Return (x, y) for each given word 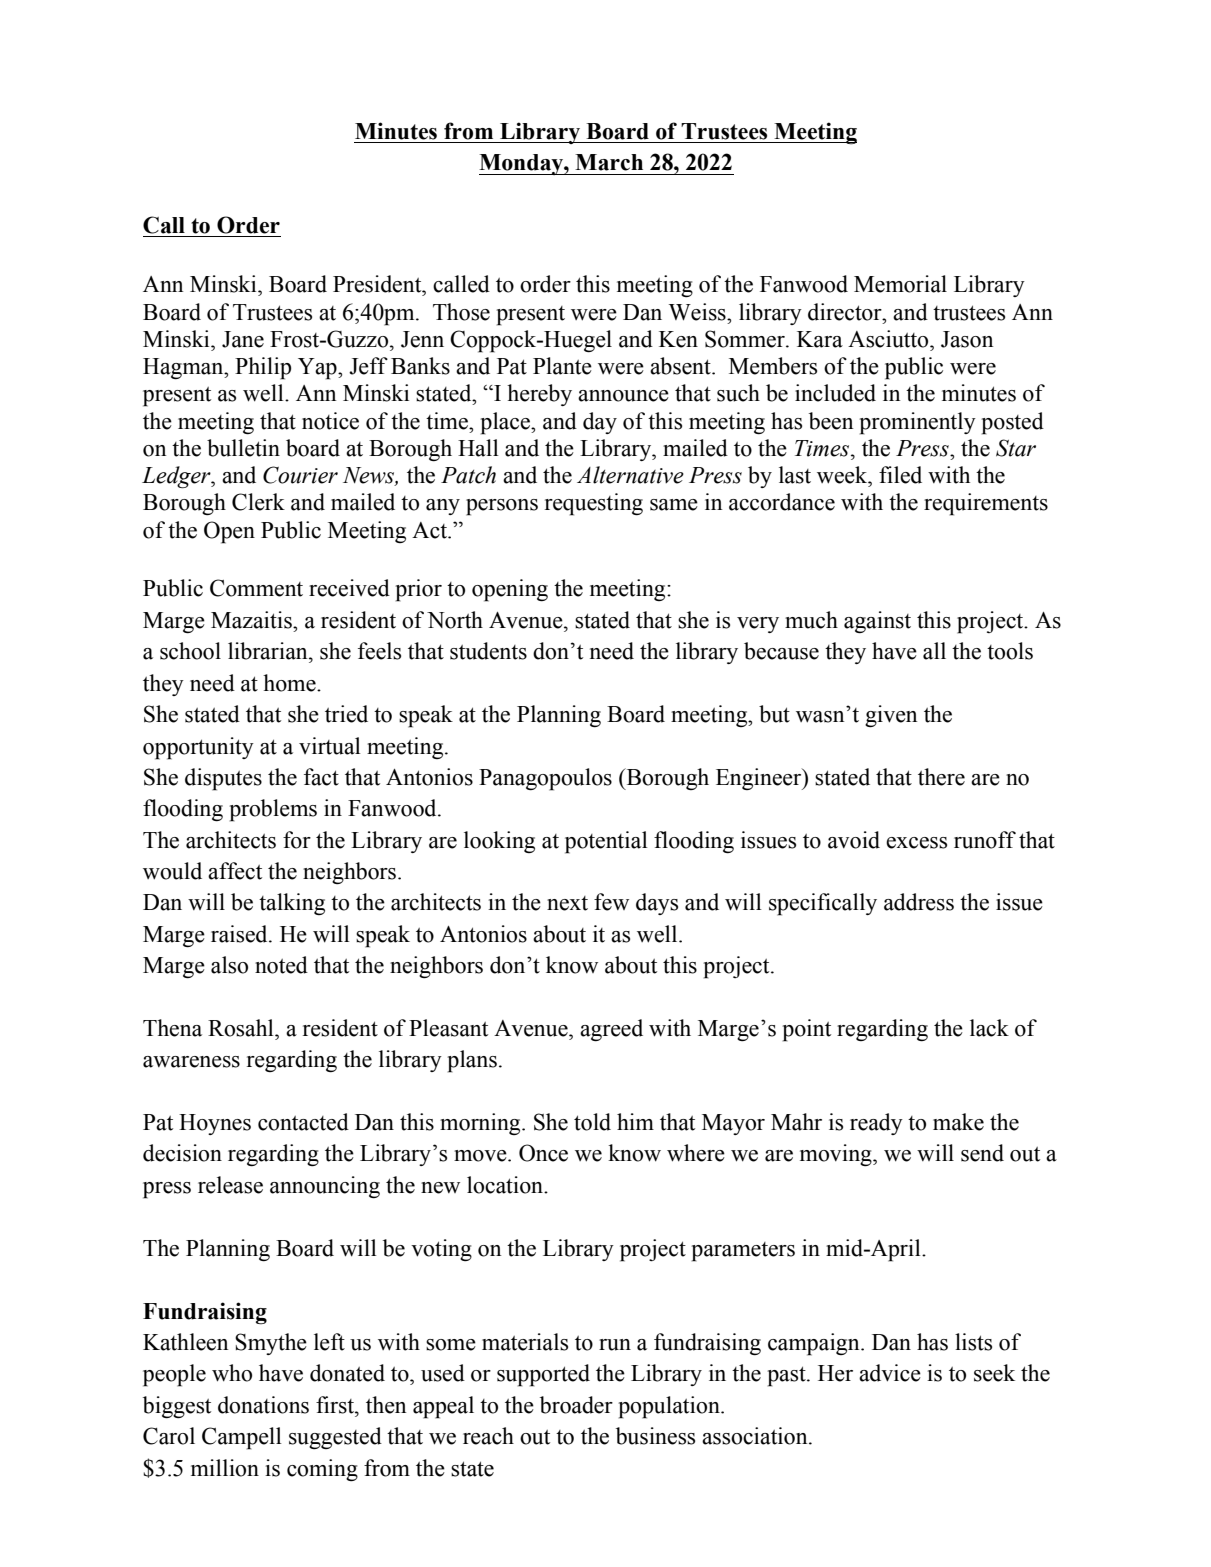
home (290, 683)
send (982, 1153)
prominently (917, 423)
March (609, 162)
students (488, 651)
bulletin (243, 448)
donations (263, 1405)
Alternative (630, 475)
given (891, 716)
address (919, 902)
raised (240, 934)
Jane (243, 339)
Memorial (900, 284)
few (611, 902)
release (230, 1185)
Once (543, 1153)
